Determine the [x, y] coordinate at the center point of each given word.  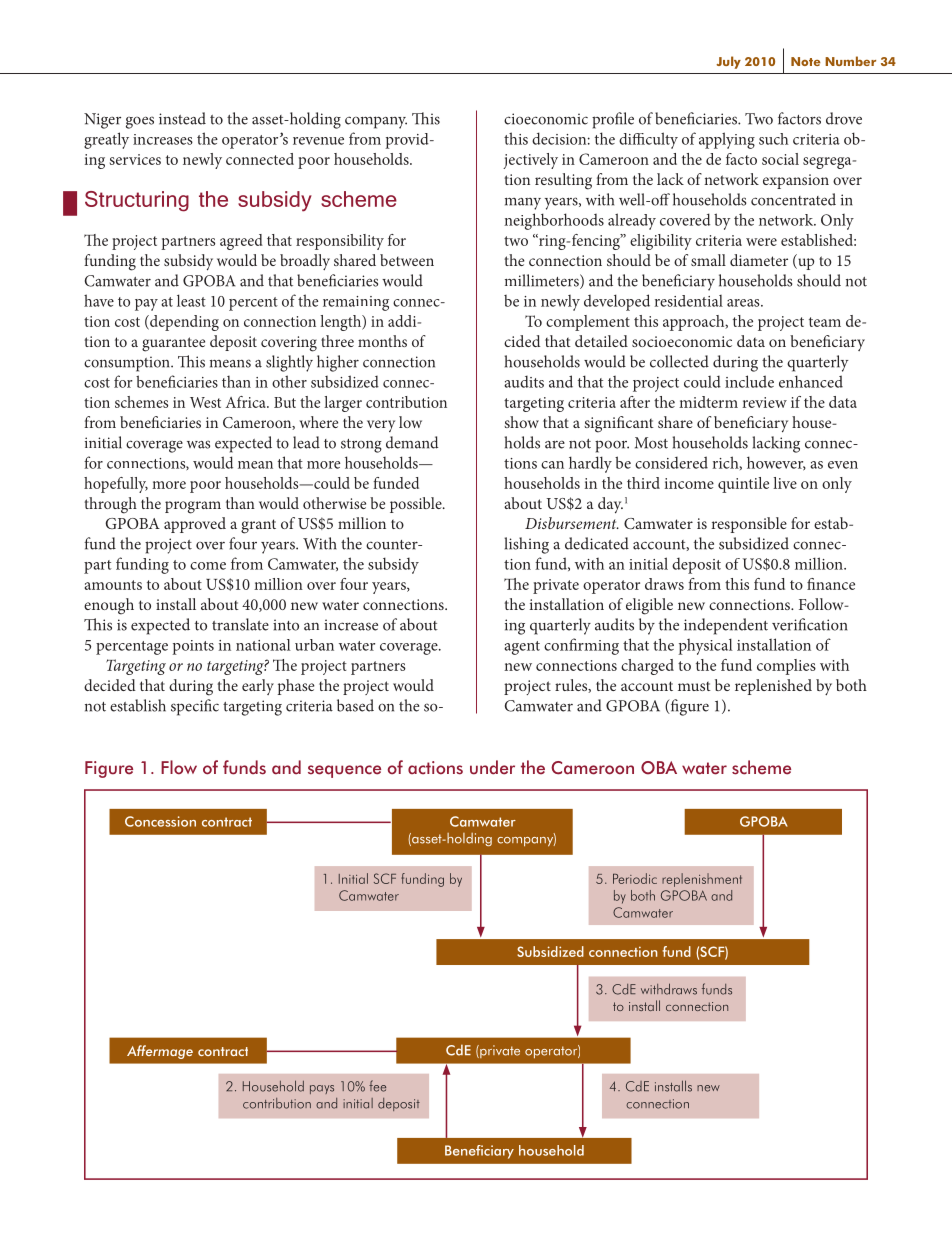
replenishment [702, 880]
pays [322, 1089]
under [492, 767]
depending [183, 323]
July [728, 62]
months [382, 341]
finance [831, 584]
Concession [160, 821]
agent [522, 648]
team [825, 322]
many [523, 204]
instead [182, 118]
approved [195, 525]
